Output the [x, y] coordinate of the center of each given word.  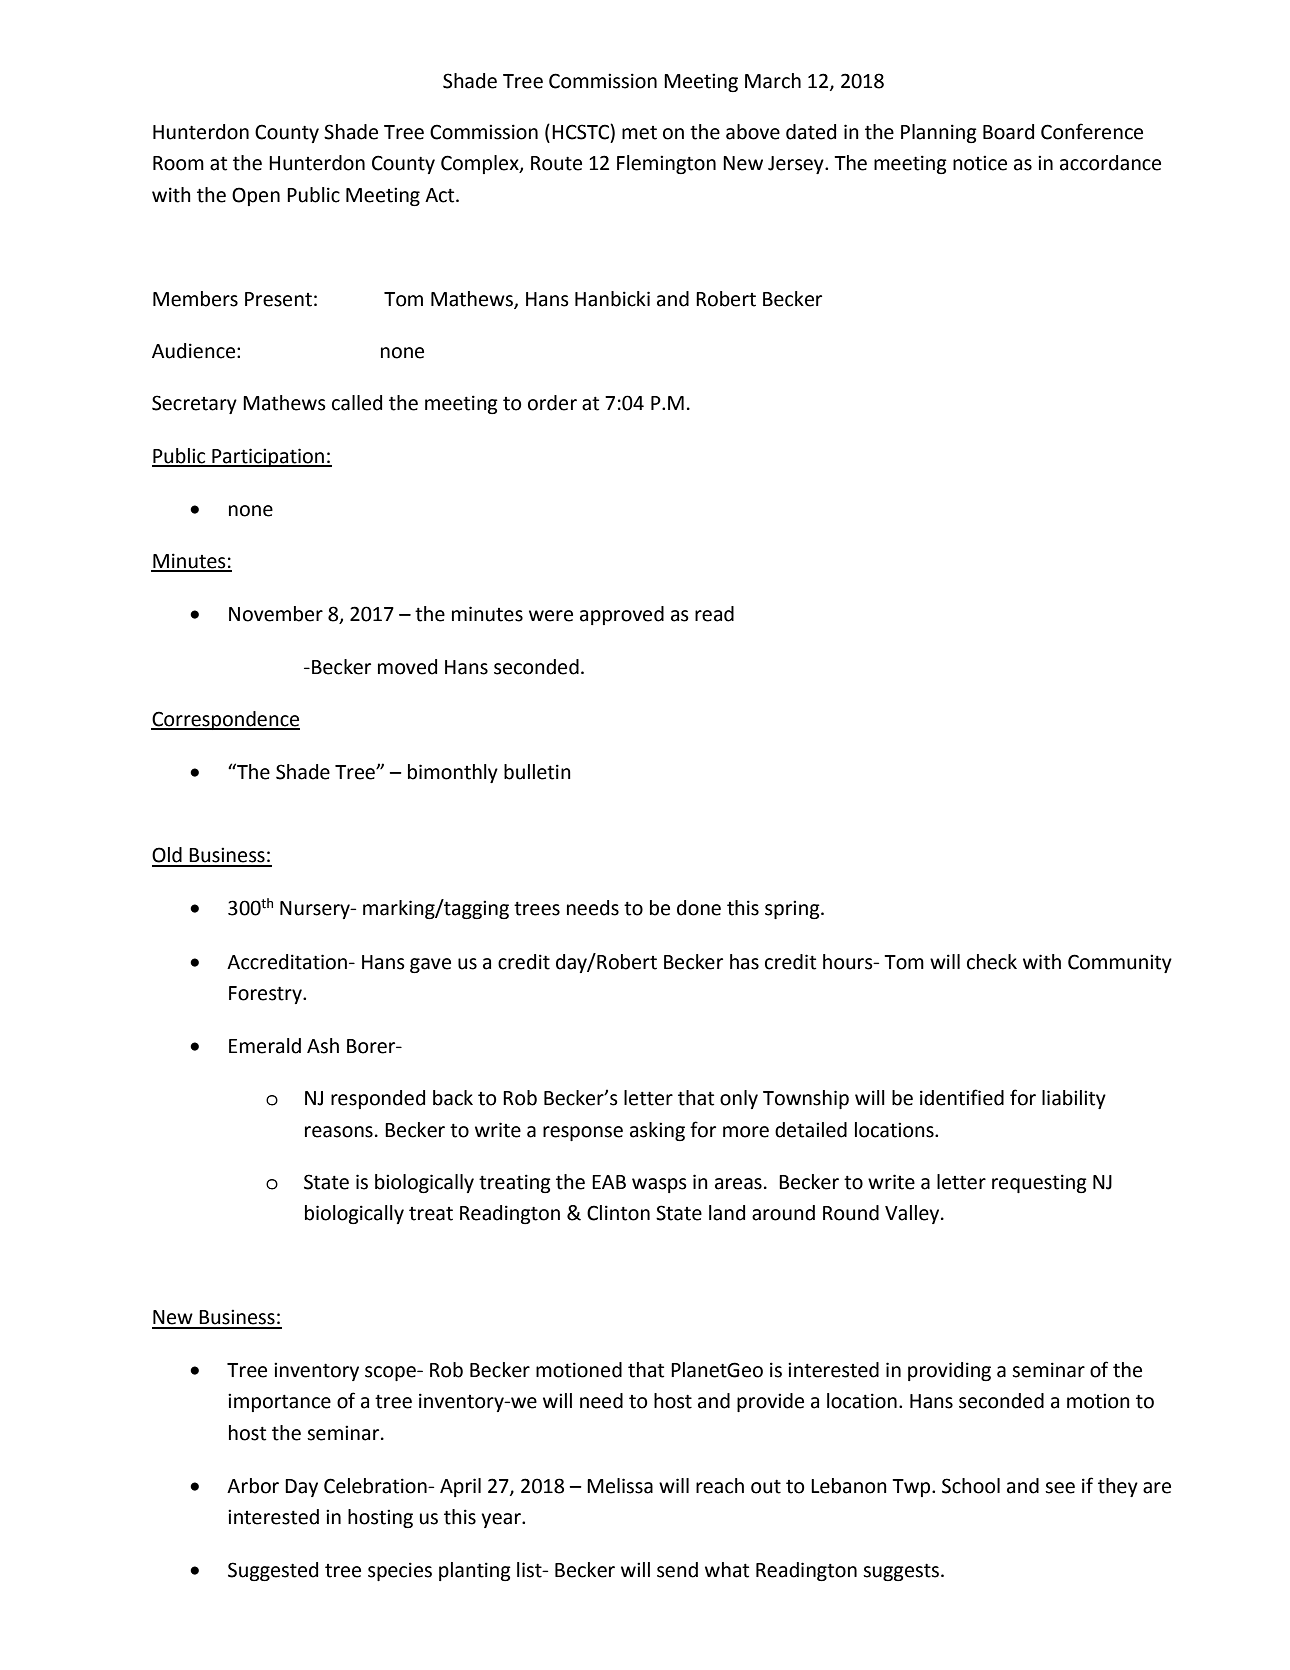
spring [793, 909]
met [639, 133]
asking [657, 1131]
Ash [323, 1046]
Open [256, 196]
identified [962, 1097]
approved [622, 615]
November [276, 614]
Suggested [273, 1571]
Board [1008, 132]
